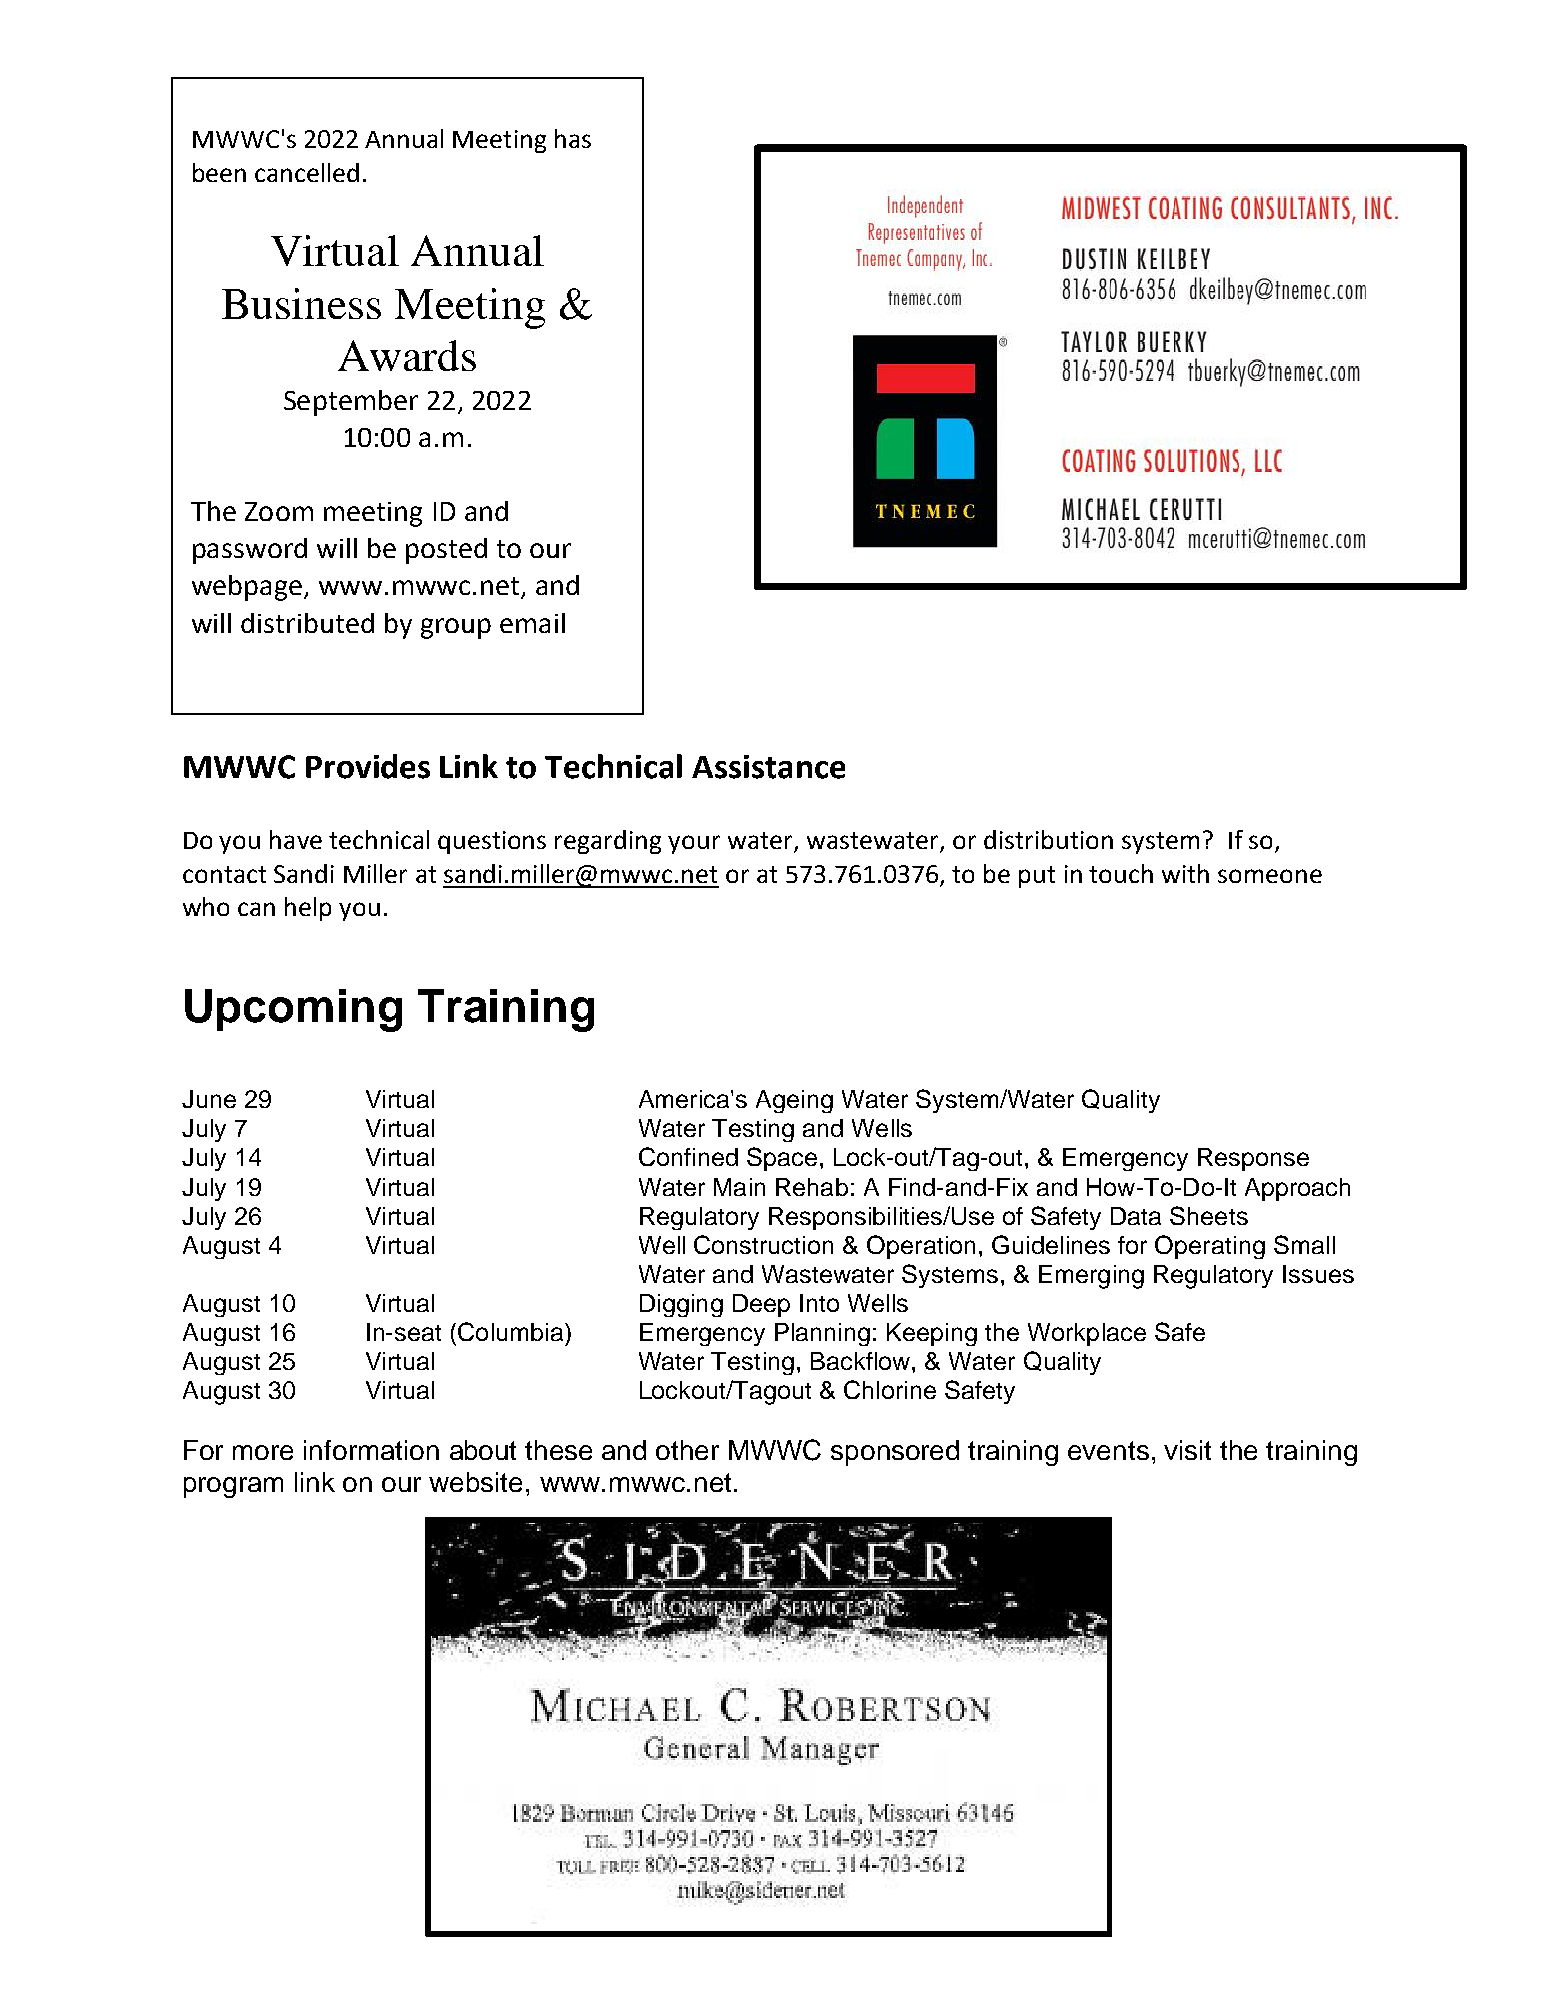 This page has height=2005, width=1549. I want to click on with, so click(1185, 873).
